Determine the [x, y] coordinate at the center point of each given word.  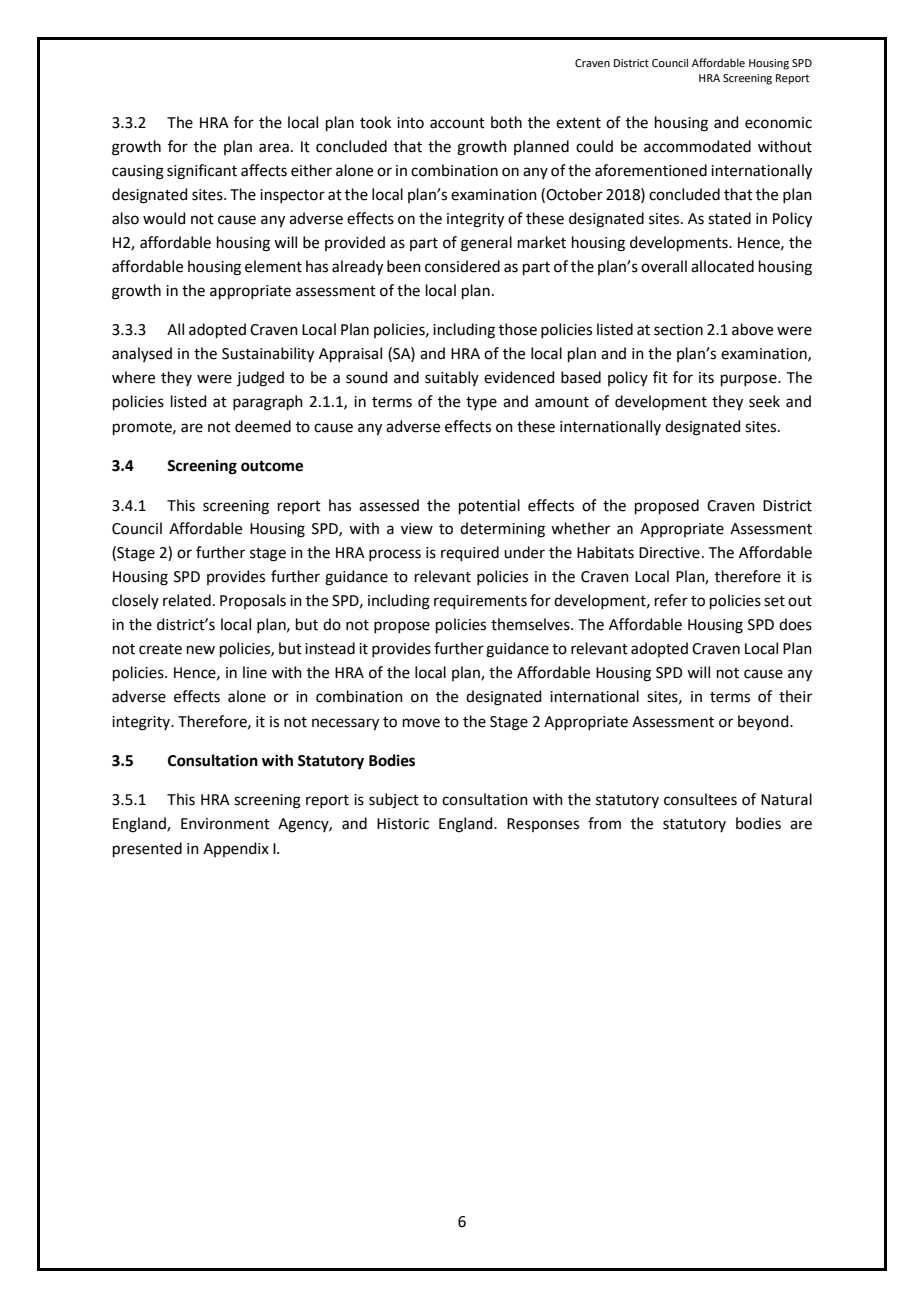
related [187, 600]
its [706, 378]
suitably [452, 378]
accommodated [697, 146]
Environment [225, 824]
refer [671, 600]
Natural [786, 799]
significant [202, 172]
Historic [403, 824]
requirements [480, 602]
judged [260, 379]
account [457, 123]
